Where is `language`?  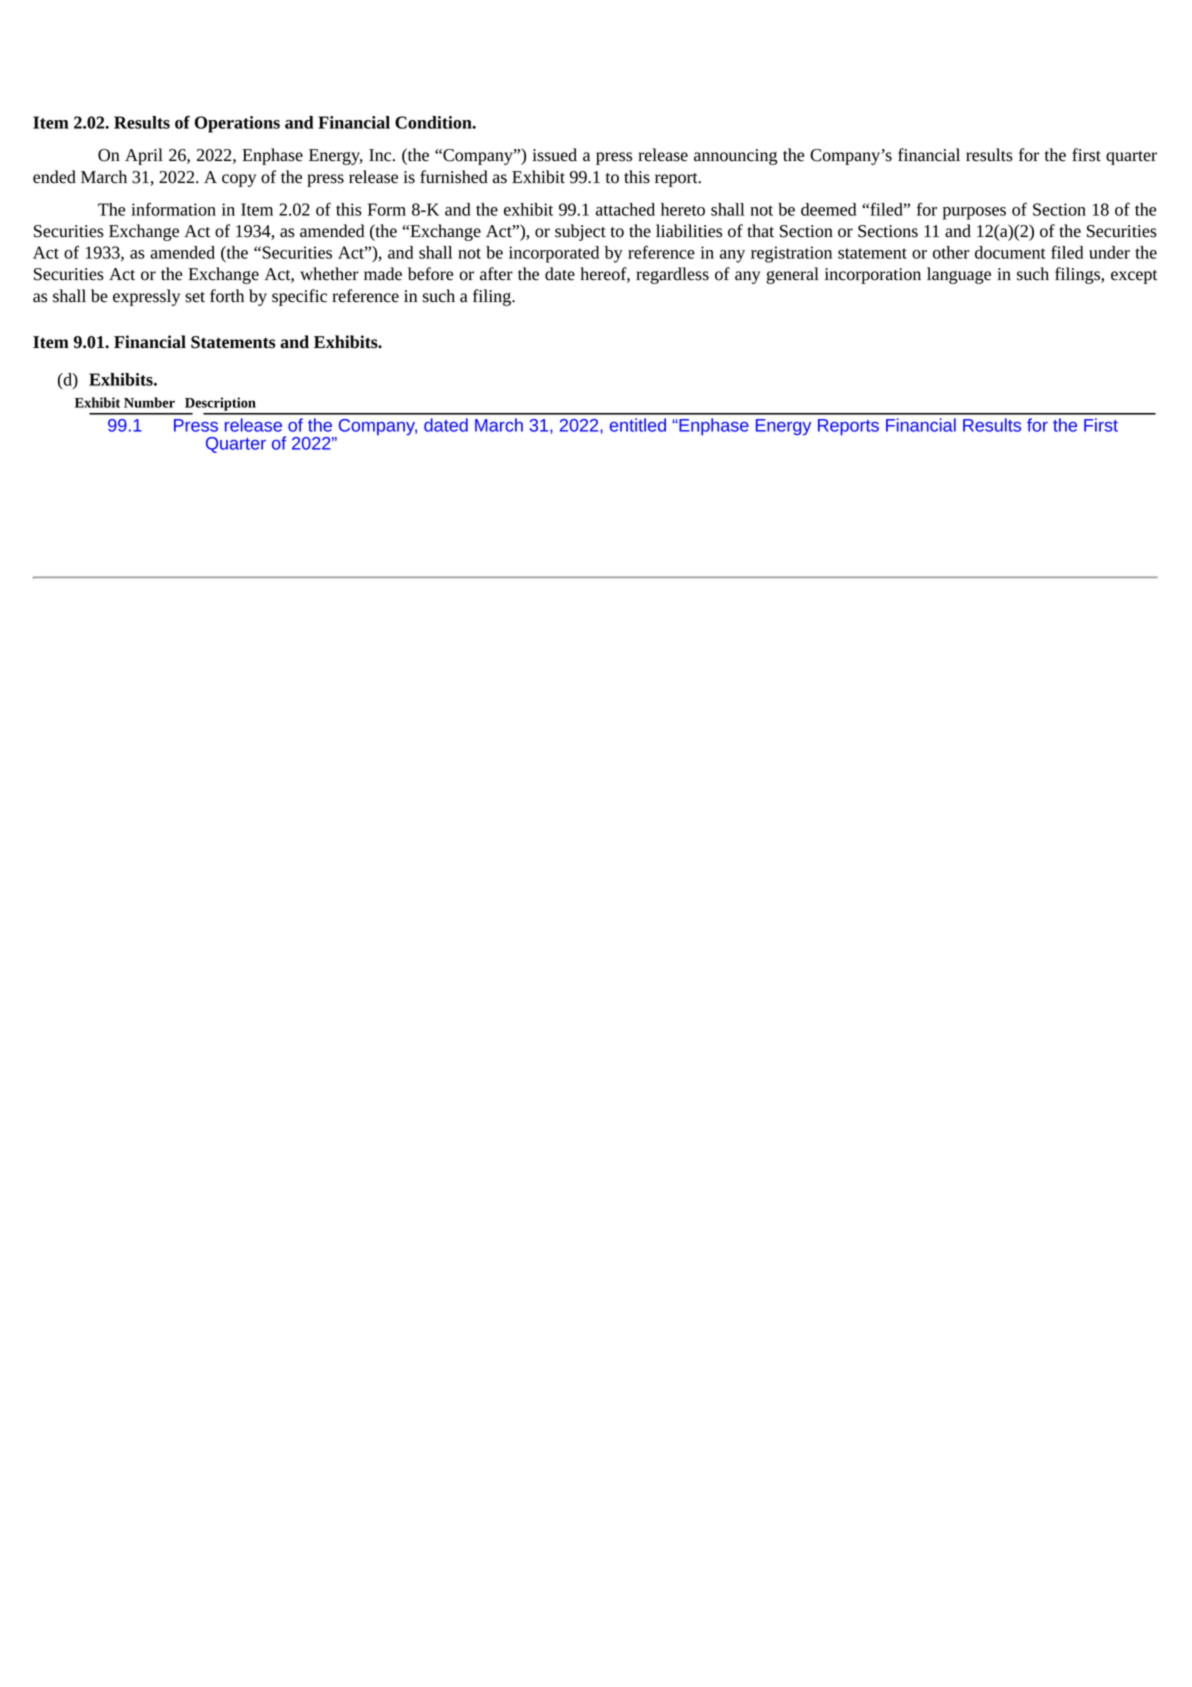 language is located at coordinates (959, 275).
